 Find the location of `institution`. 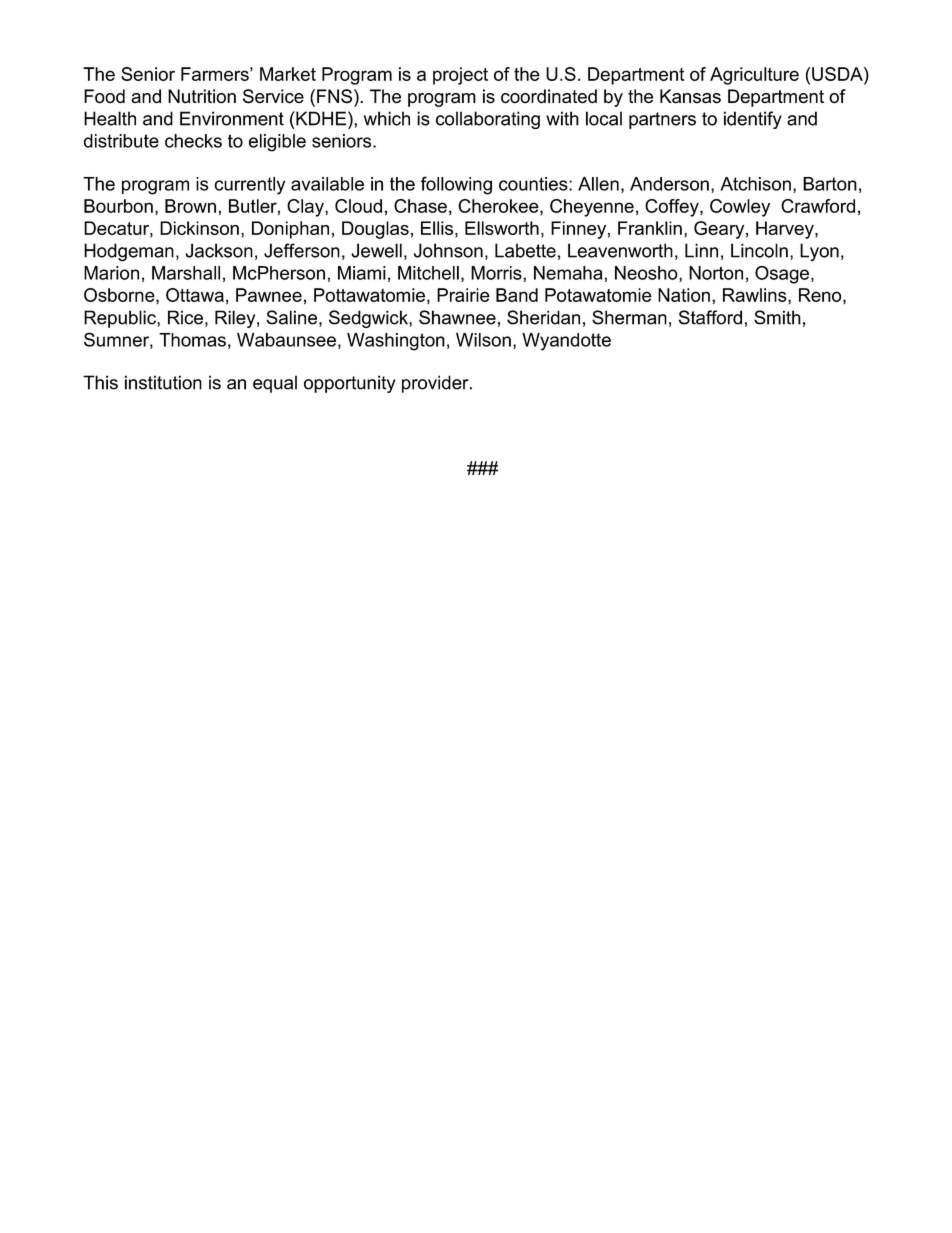

institution is located at coordinates (163, 382).
